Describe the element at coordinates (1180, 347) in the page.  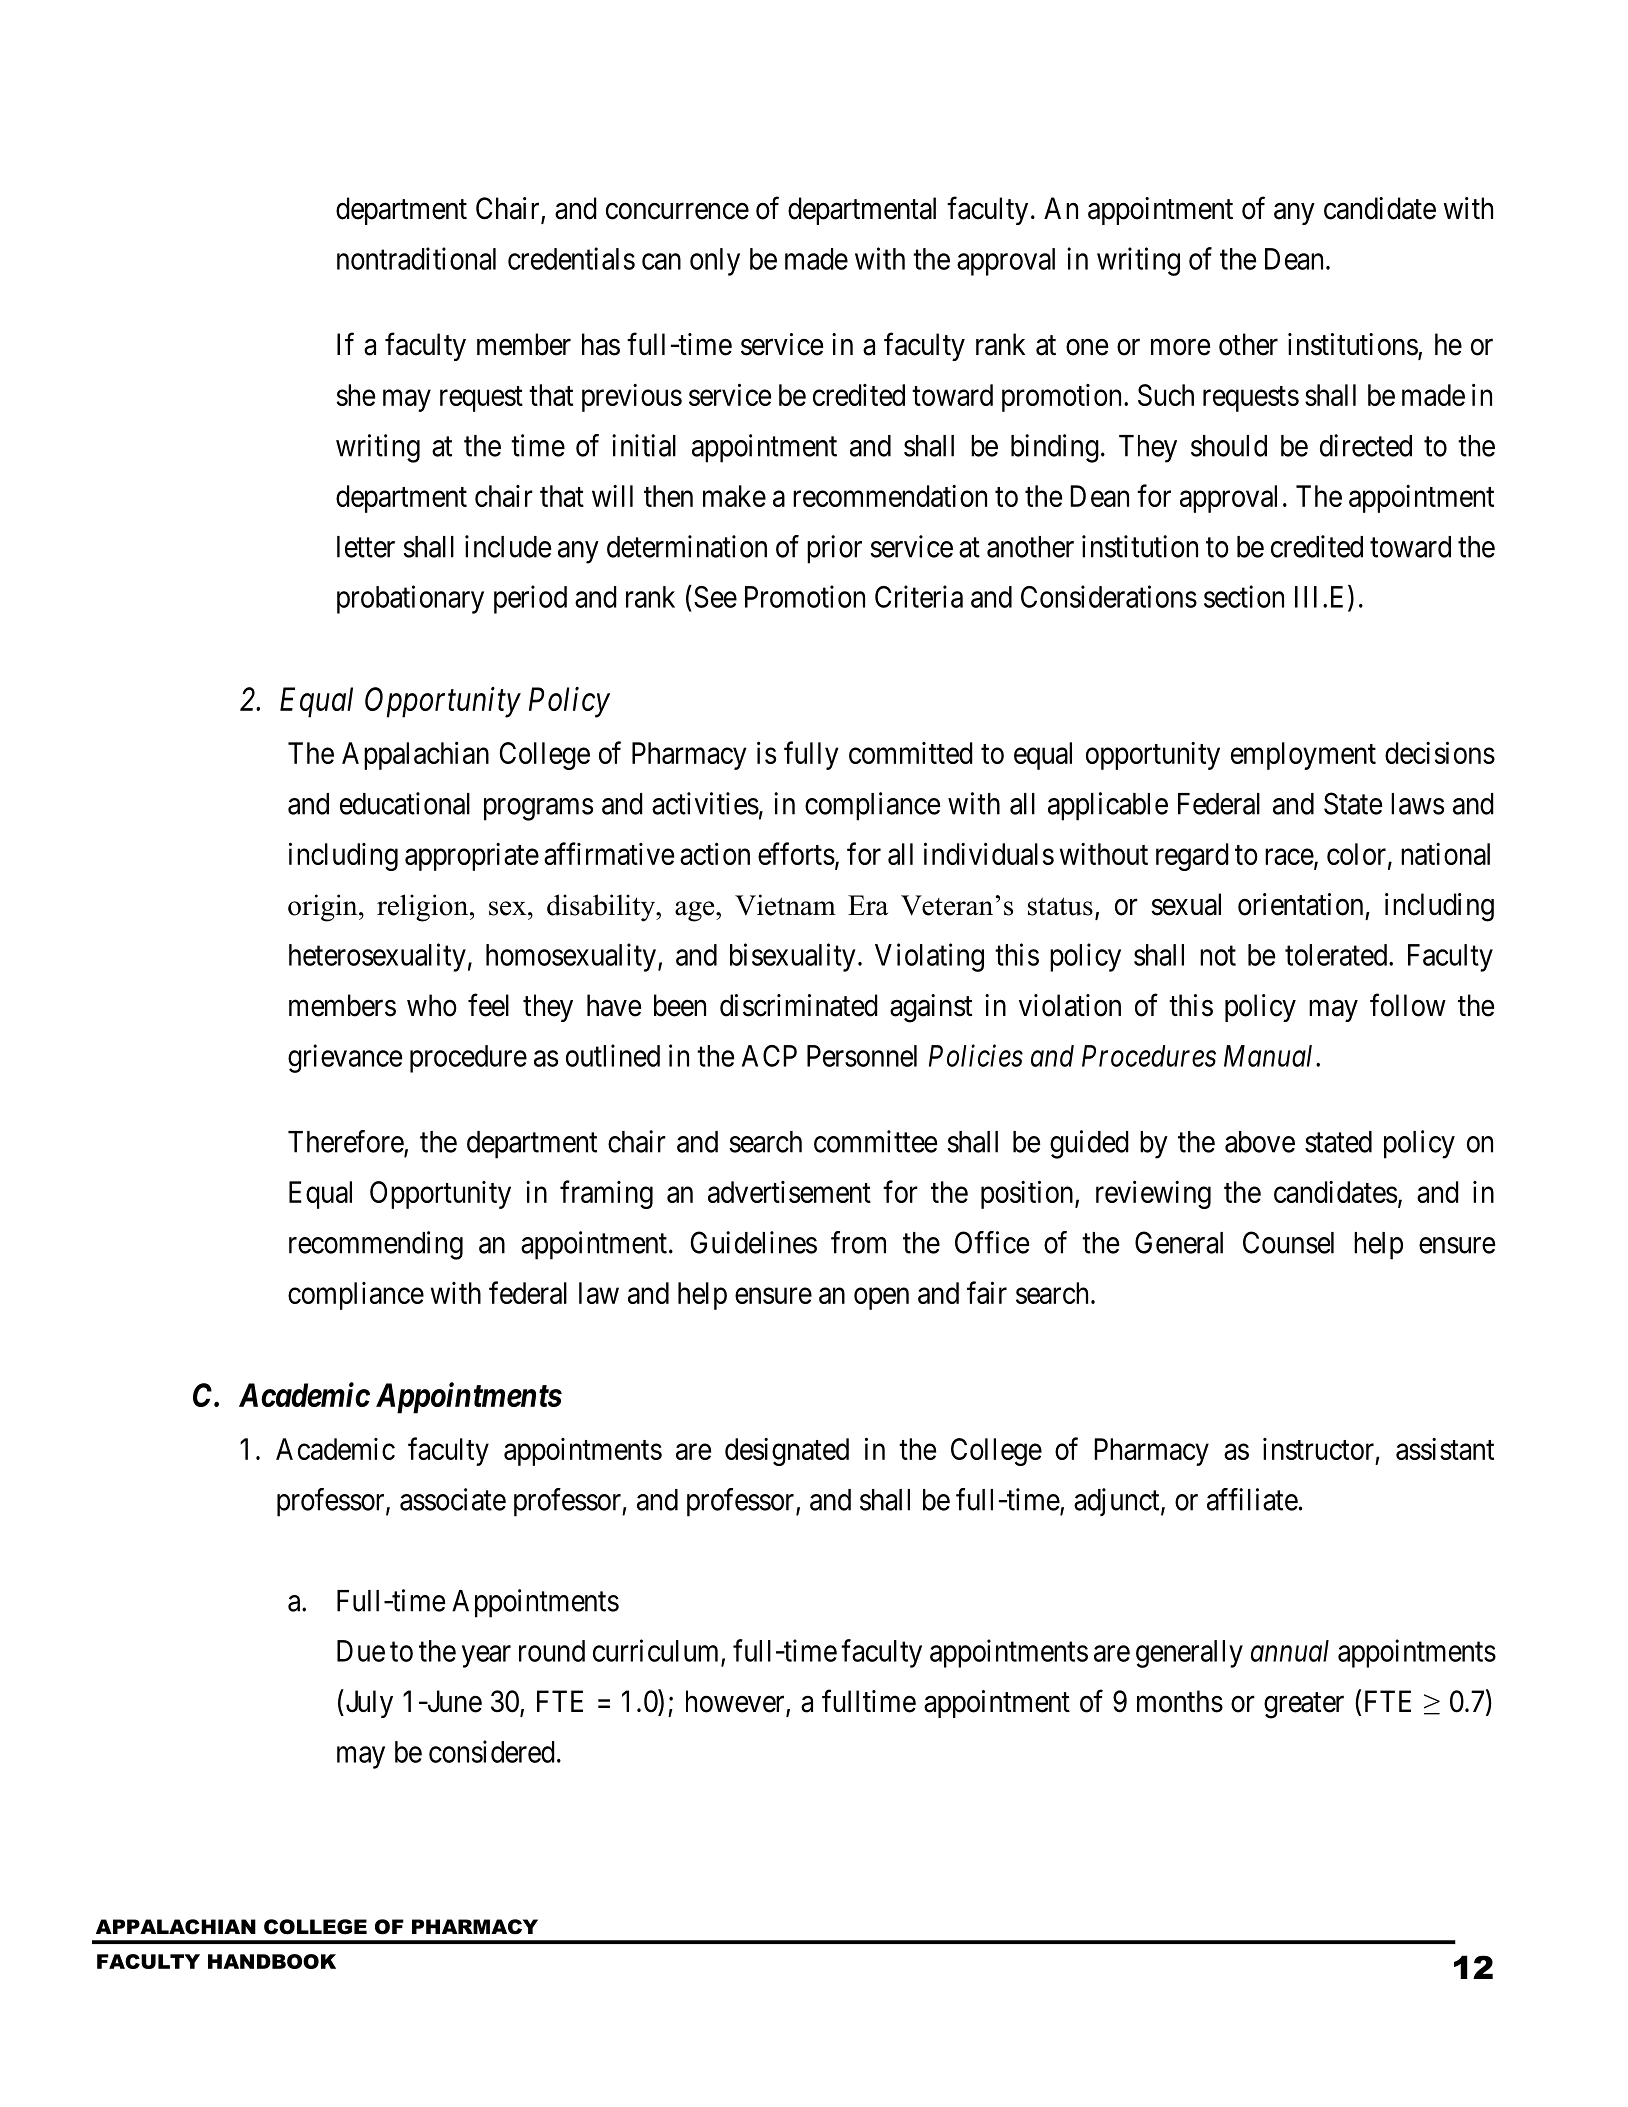
I see `more` at that location.
